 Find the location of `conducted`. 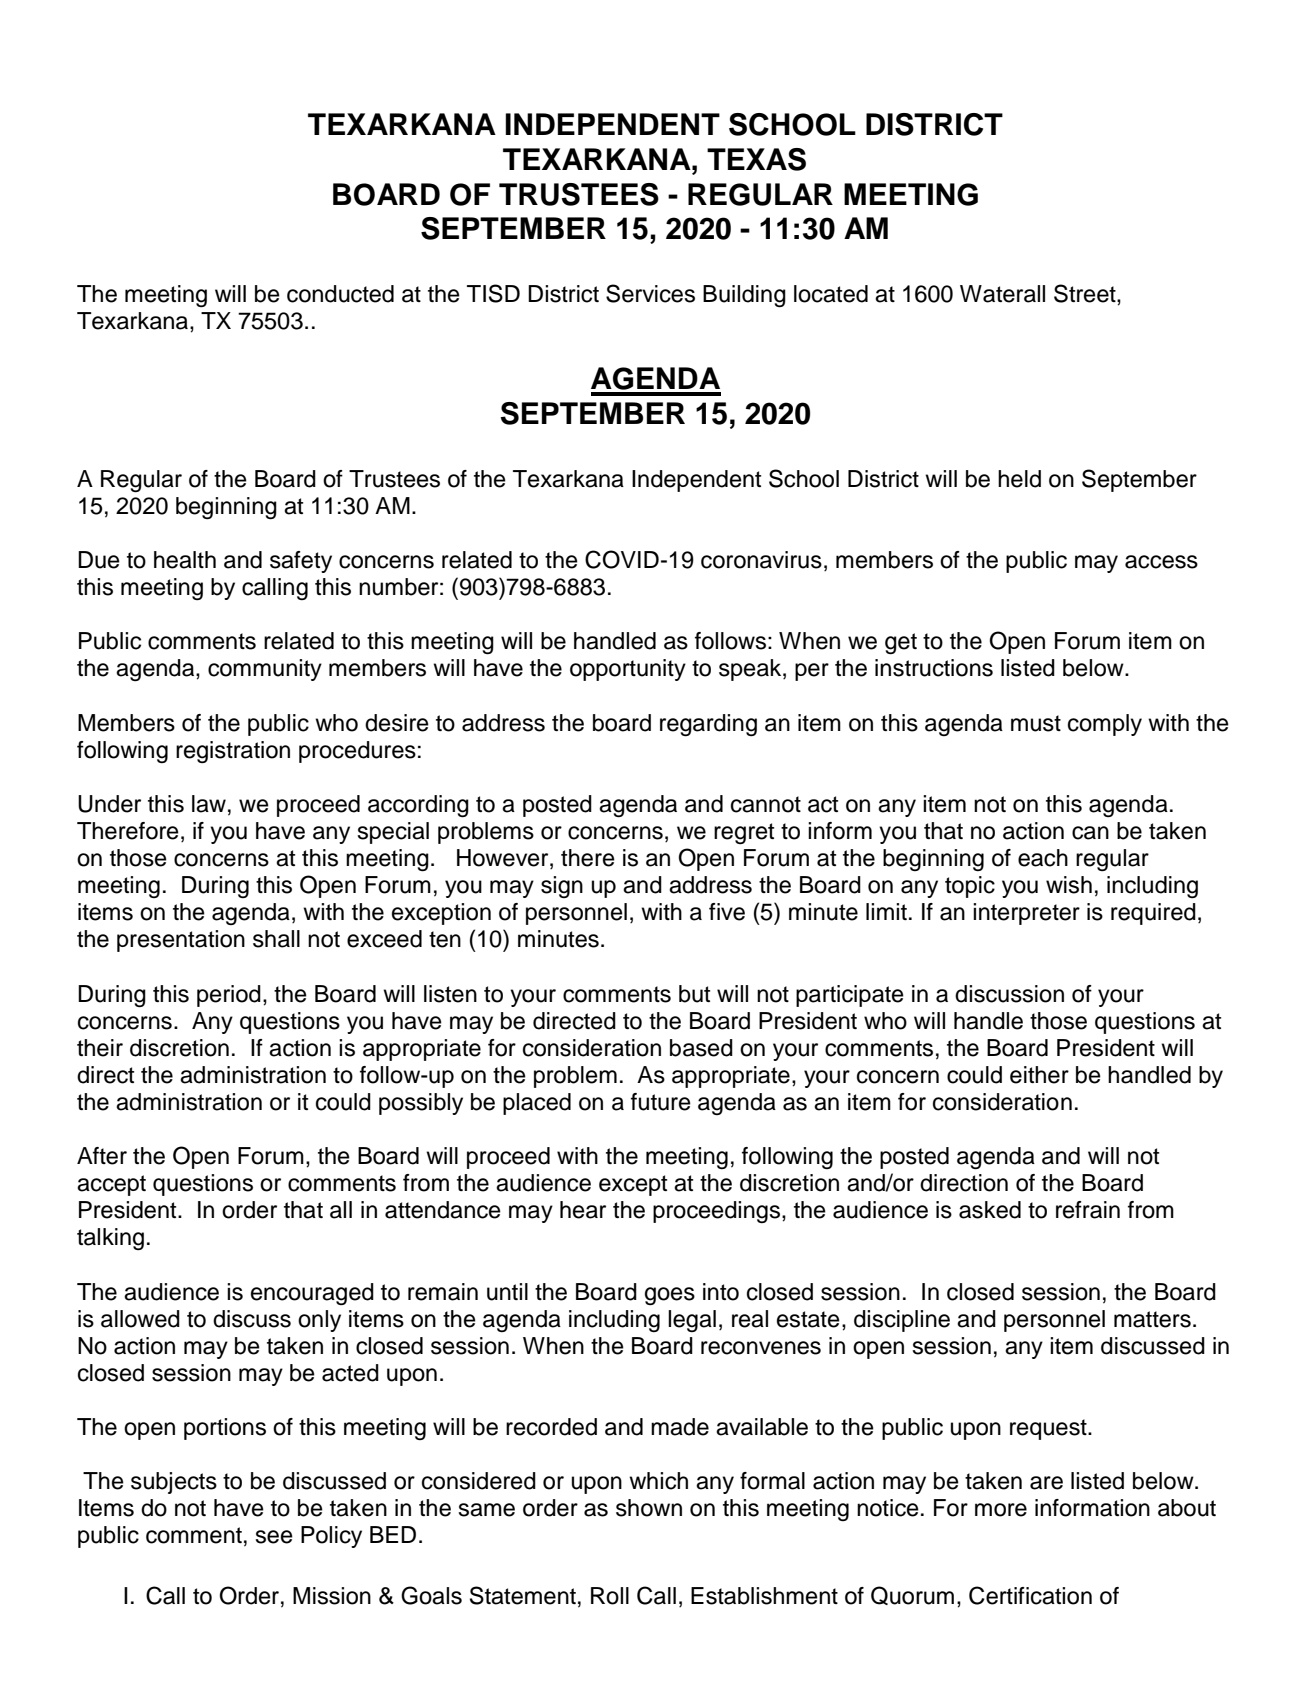

conducted is located at coordinates (340, 294).
